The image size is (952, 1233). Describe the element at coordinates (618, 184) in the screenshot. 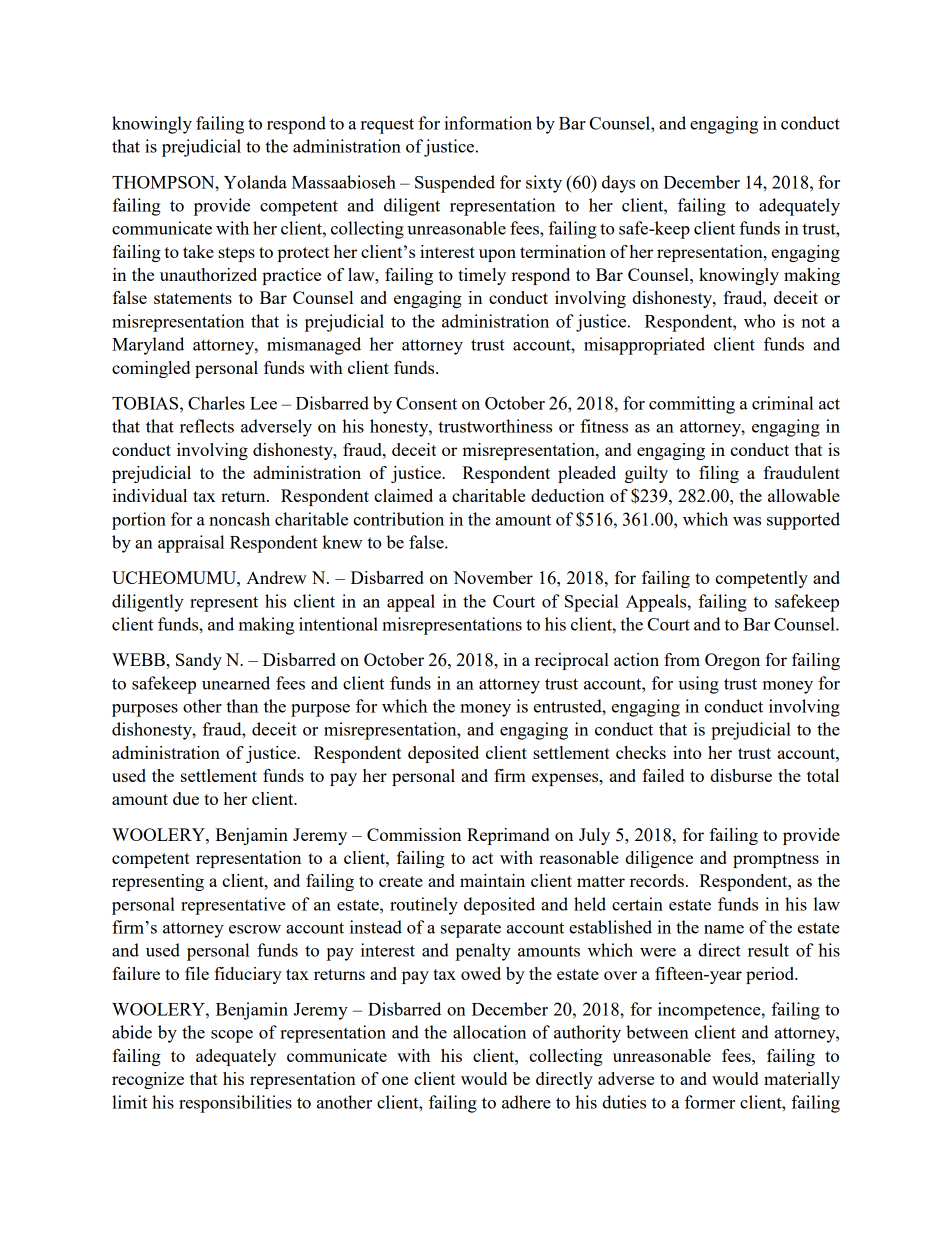

I see `days` at that location.
